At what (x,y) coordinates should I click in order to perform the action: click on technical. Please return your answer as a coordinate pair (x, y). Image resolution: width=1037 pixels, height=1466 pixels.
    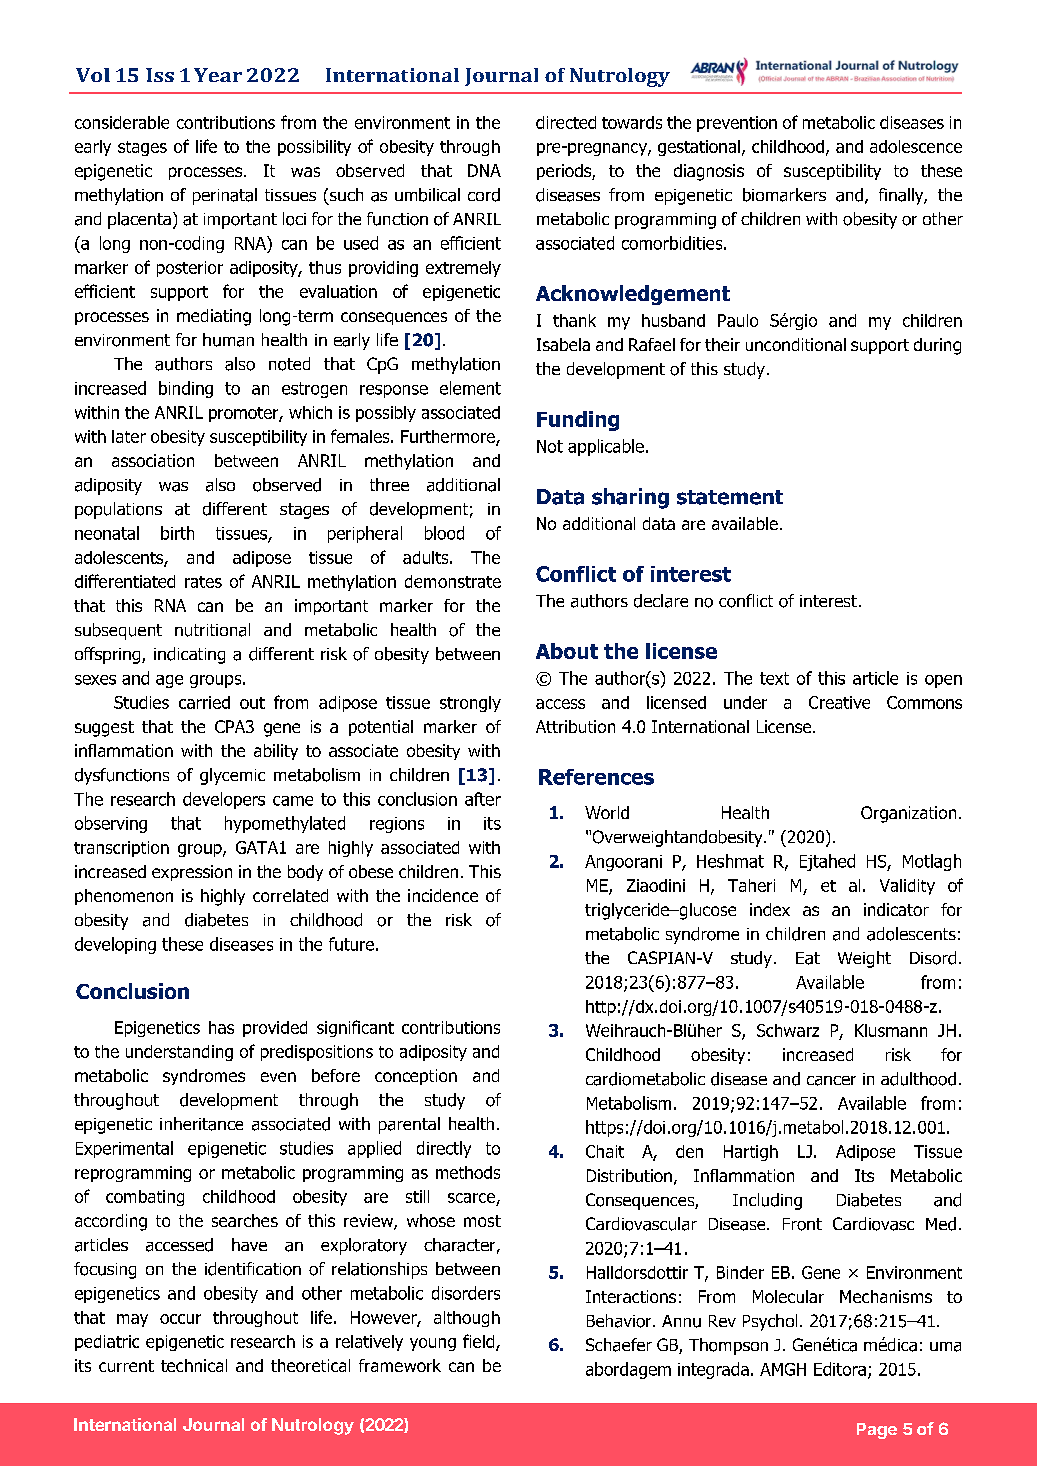
    Looking at the image, I should click on (194, 1365).
